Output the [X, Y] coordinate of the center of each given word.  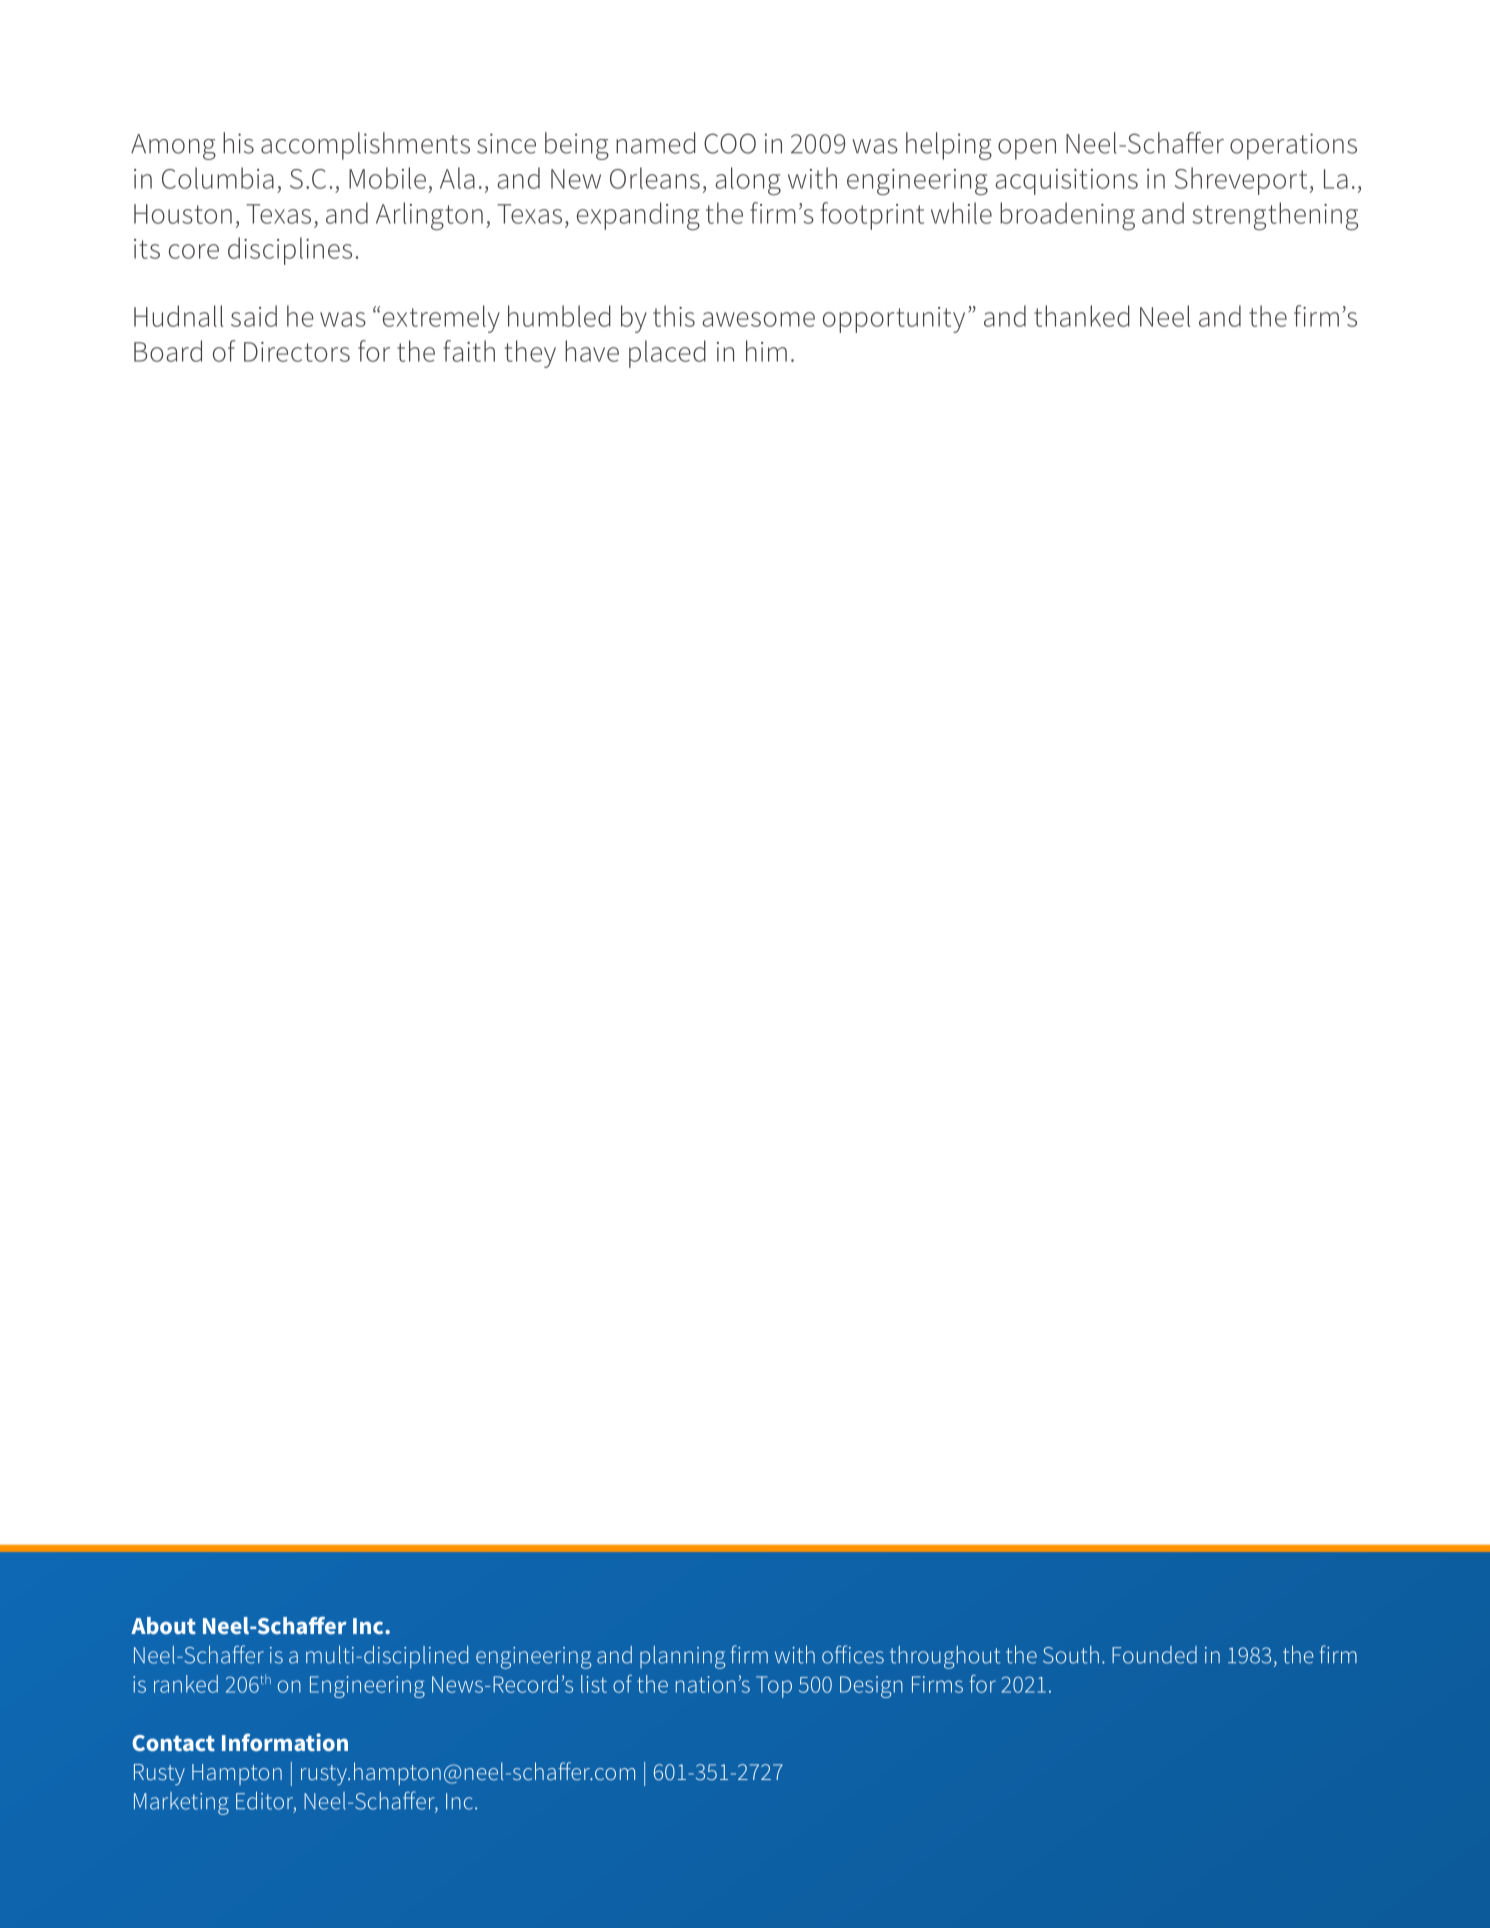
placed [667, 354]
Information [285, 1742]
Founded [1154, 1655]
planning [682, 1657]
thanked [1082, 316]
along [748, 181]
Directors [297, 352]
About [163, 1625]
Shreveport [1241, 181]
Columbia [218, 178]
